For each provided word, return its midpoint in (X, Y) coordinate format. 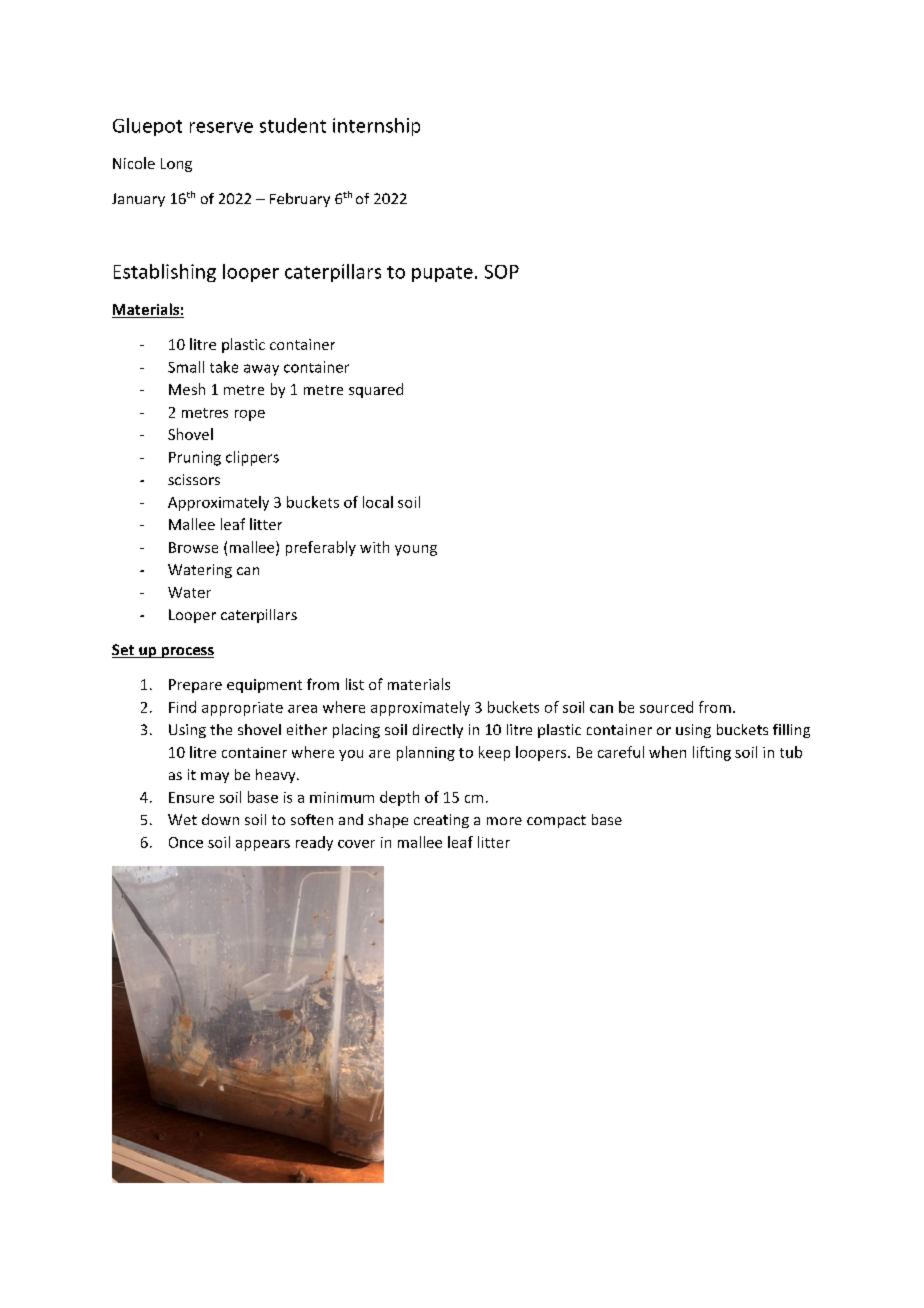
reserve (221, 127)
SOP (502, 272)
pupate (442, 274)
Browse (193, 547)
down (220, 819)
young (416, 550)
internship (376, 127)
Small (186, 367)
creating (441, 821)
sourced (666, 707)
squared (376, 390)
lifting (712, 753)
